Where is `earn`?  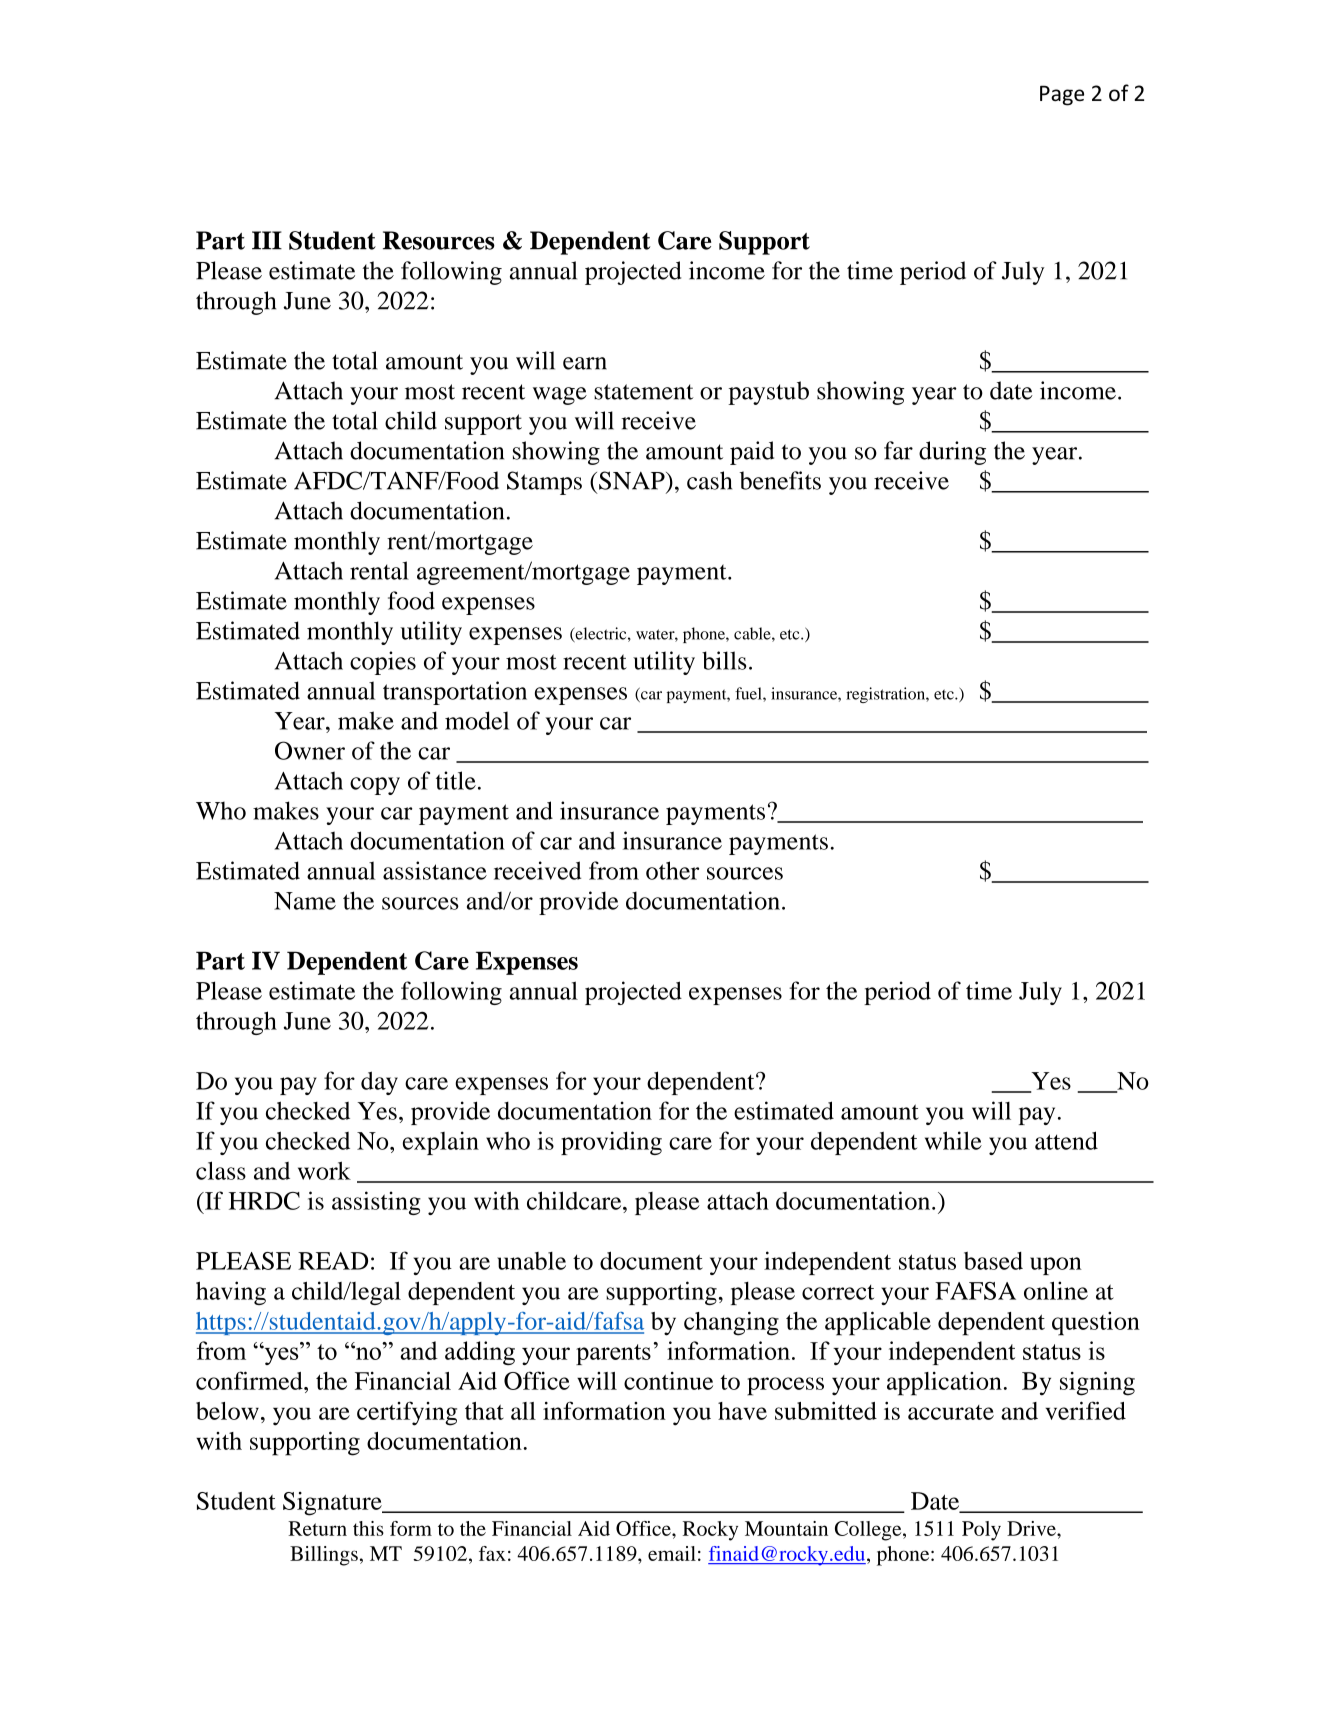
earn is located at coordinates (585, 363).
